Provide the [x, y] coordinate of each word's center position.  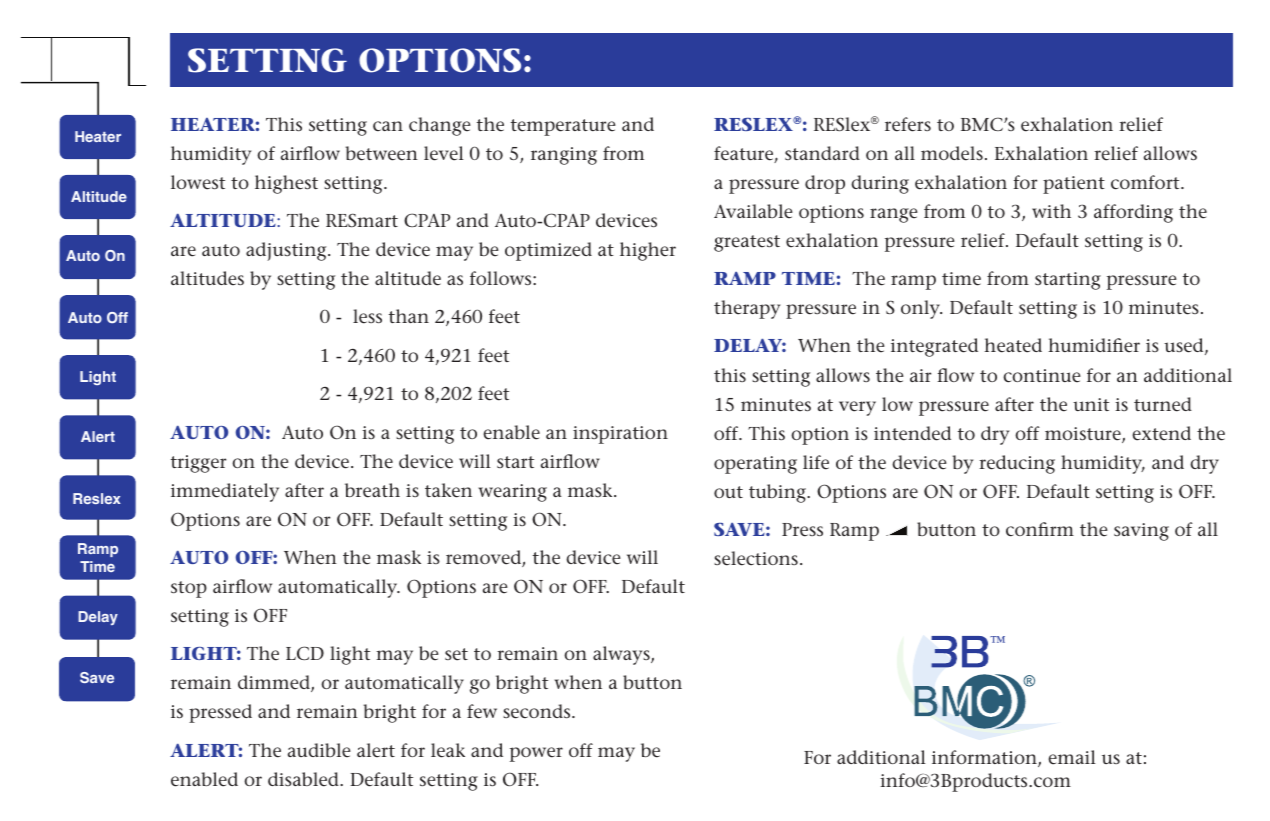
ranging [564, 156]
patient [1074, 185]
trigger [198, 464]
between [381, 153]
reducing [1017, 464]
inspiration [620, 435]
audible [319, 750]
